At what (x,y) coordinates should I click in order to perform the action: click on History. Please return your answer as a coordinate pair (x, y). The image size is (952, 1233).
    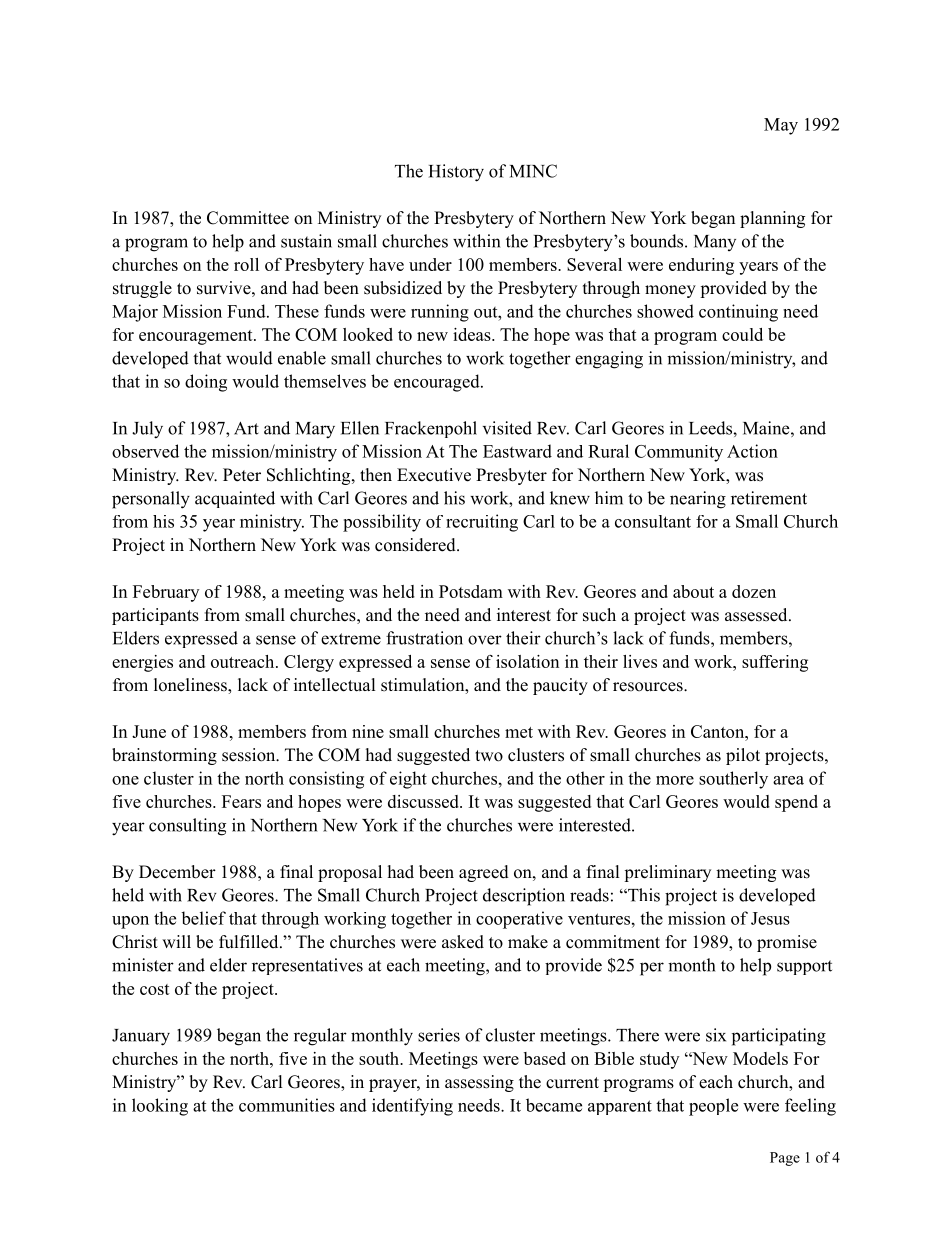
    Looking at the image, I should click on (456, 173).
